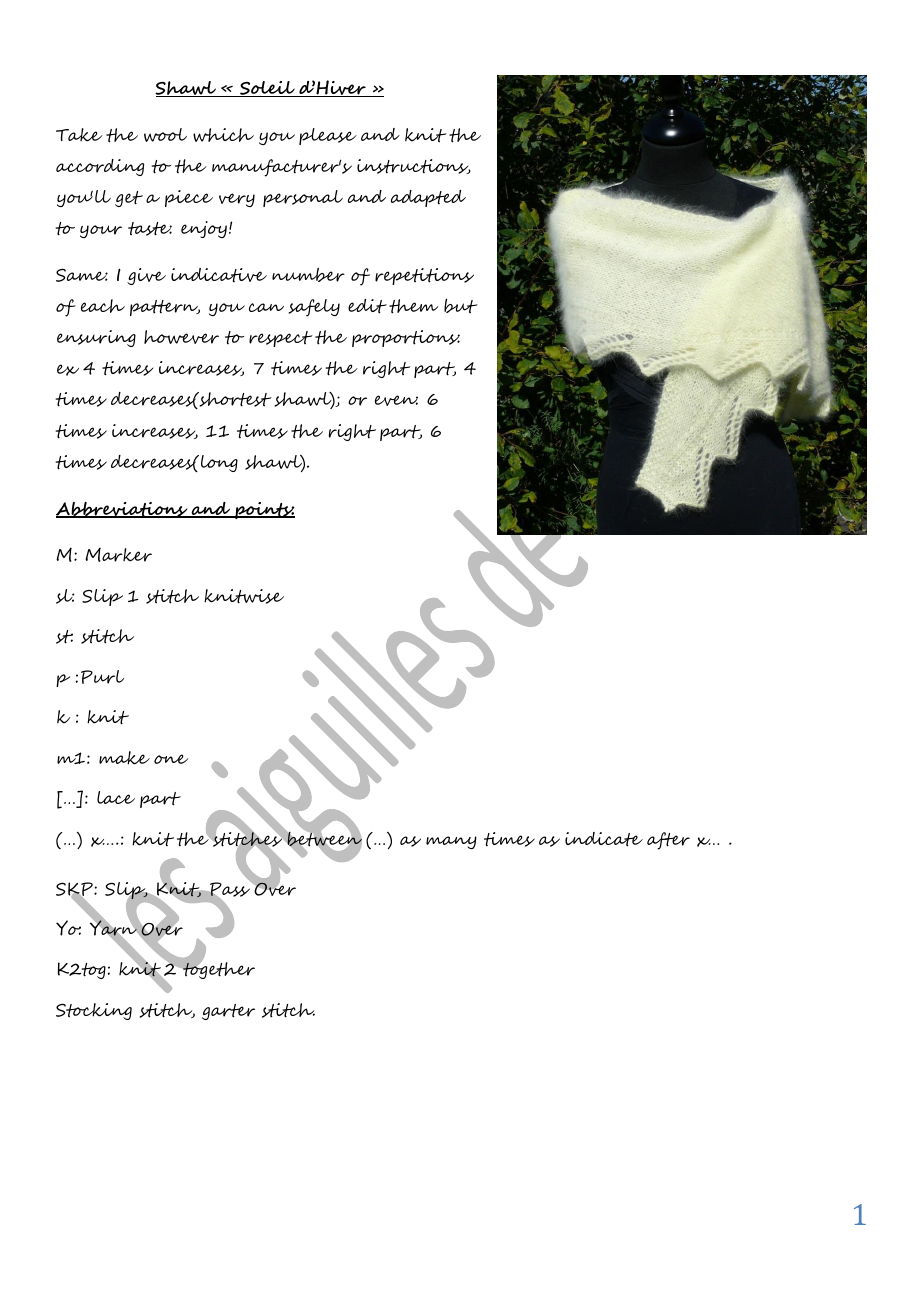 Image resolution: width=924 pixels, height=1308 pixels. What do you see at coordinates (94, 1011) in the document?
I see `Stocking` at bounding box center [94, 1011].
